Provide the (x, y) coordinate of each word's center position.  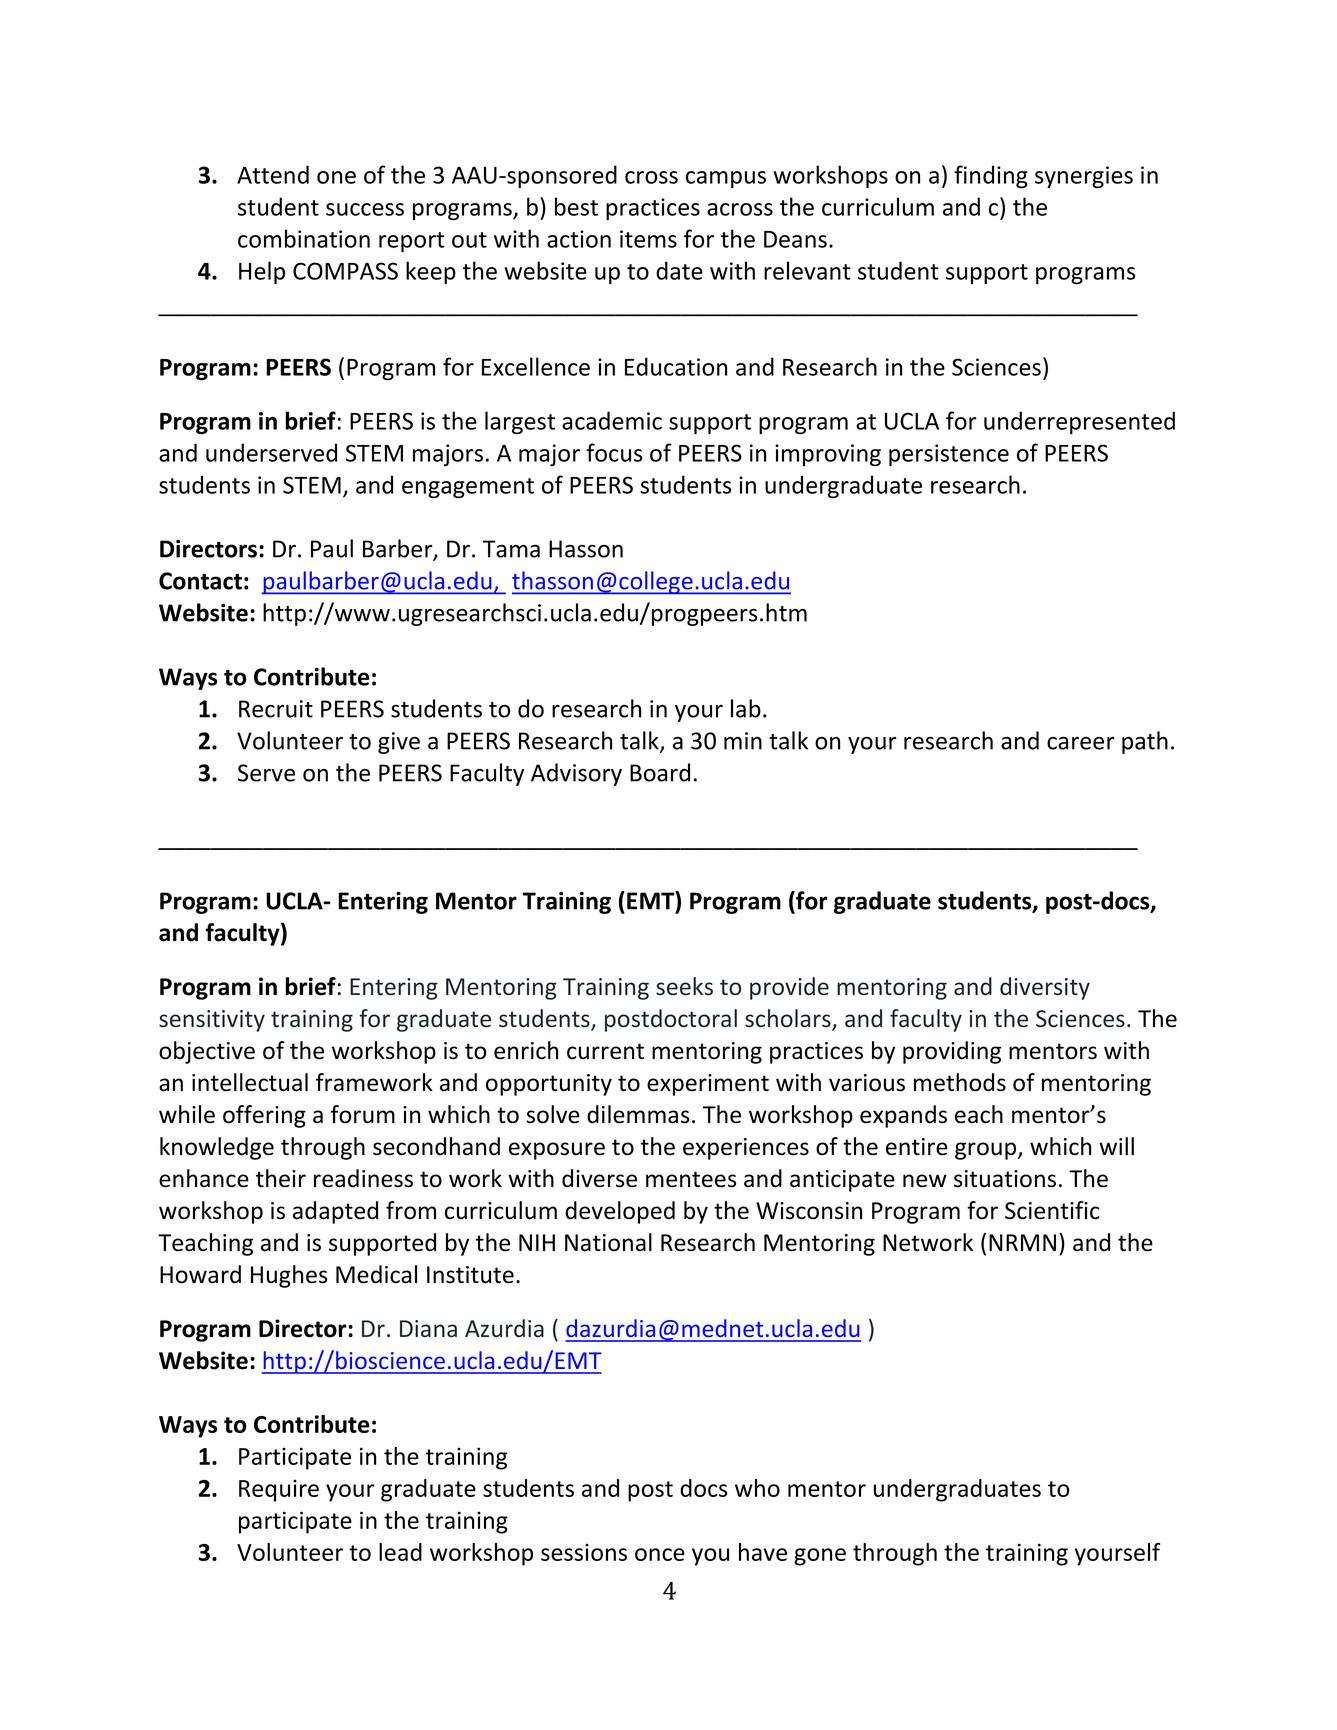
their (281, 1178)
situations (1005, 1179)
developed (620, 1212)
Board (660, 772)
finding (991, 176)
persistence (949, 455)
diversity (1045, 988)
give (399, 743)
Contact (200, 581)
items (648, 239)
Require (279, 1490)
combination (304, 238)
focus (614, 452)
